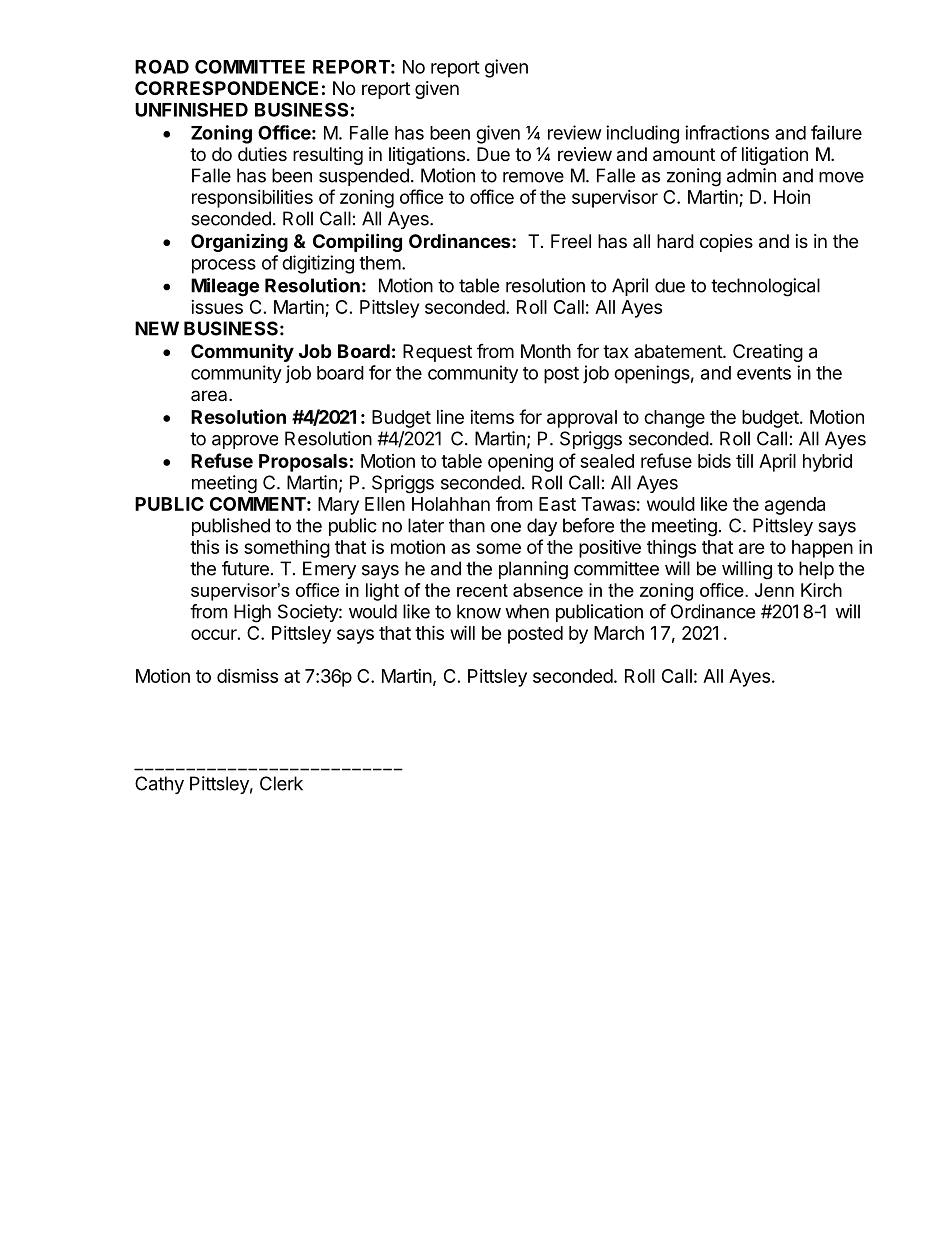 Image resolution: width=952 pixels, height=1233 pixels. What do you see at coordinates (479, 611) in the screenshot?
I see `know` at bounding box center [479, 611].
